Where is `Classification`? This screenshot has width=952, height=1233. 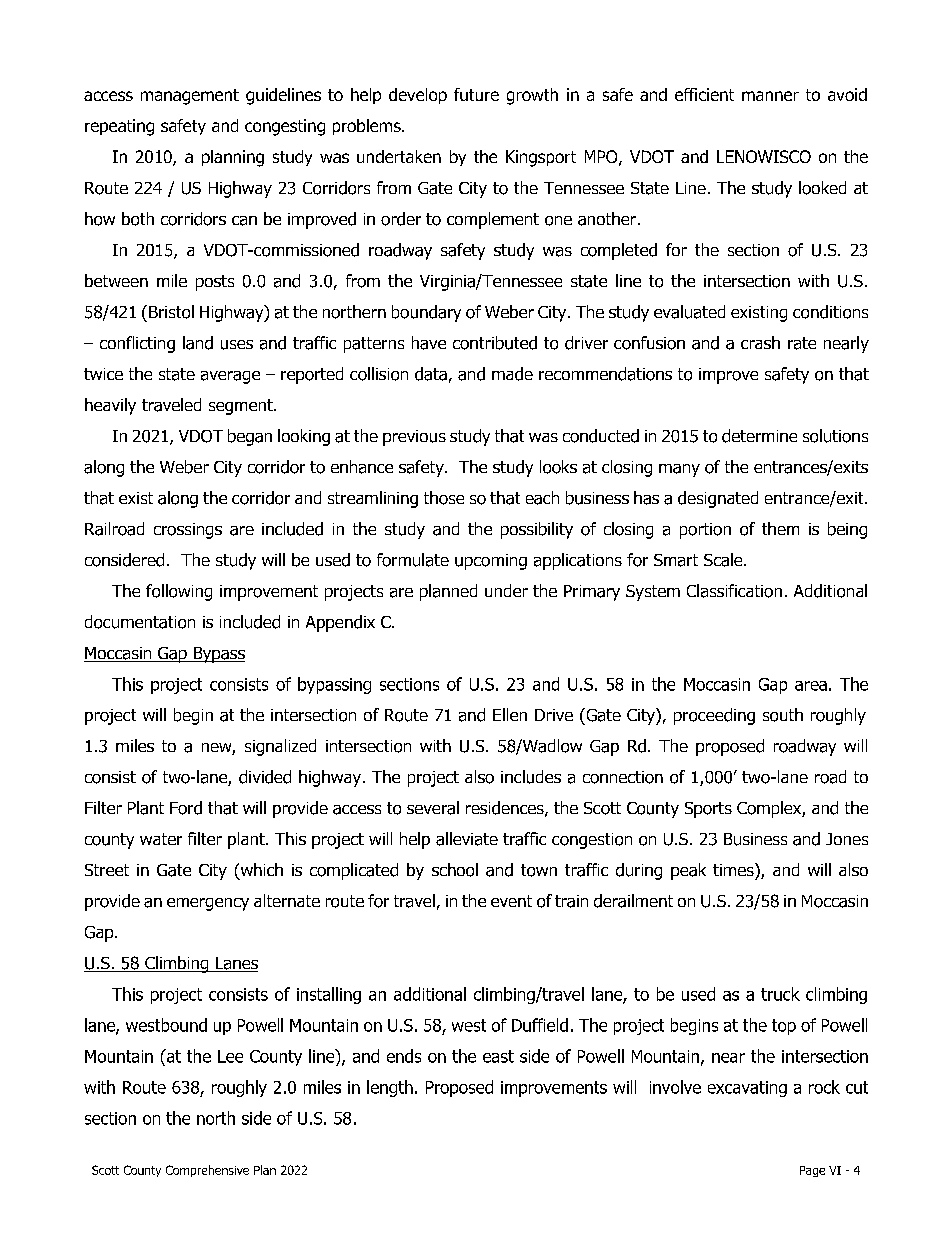 Classification is located at coordinates (734, 591).
